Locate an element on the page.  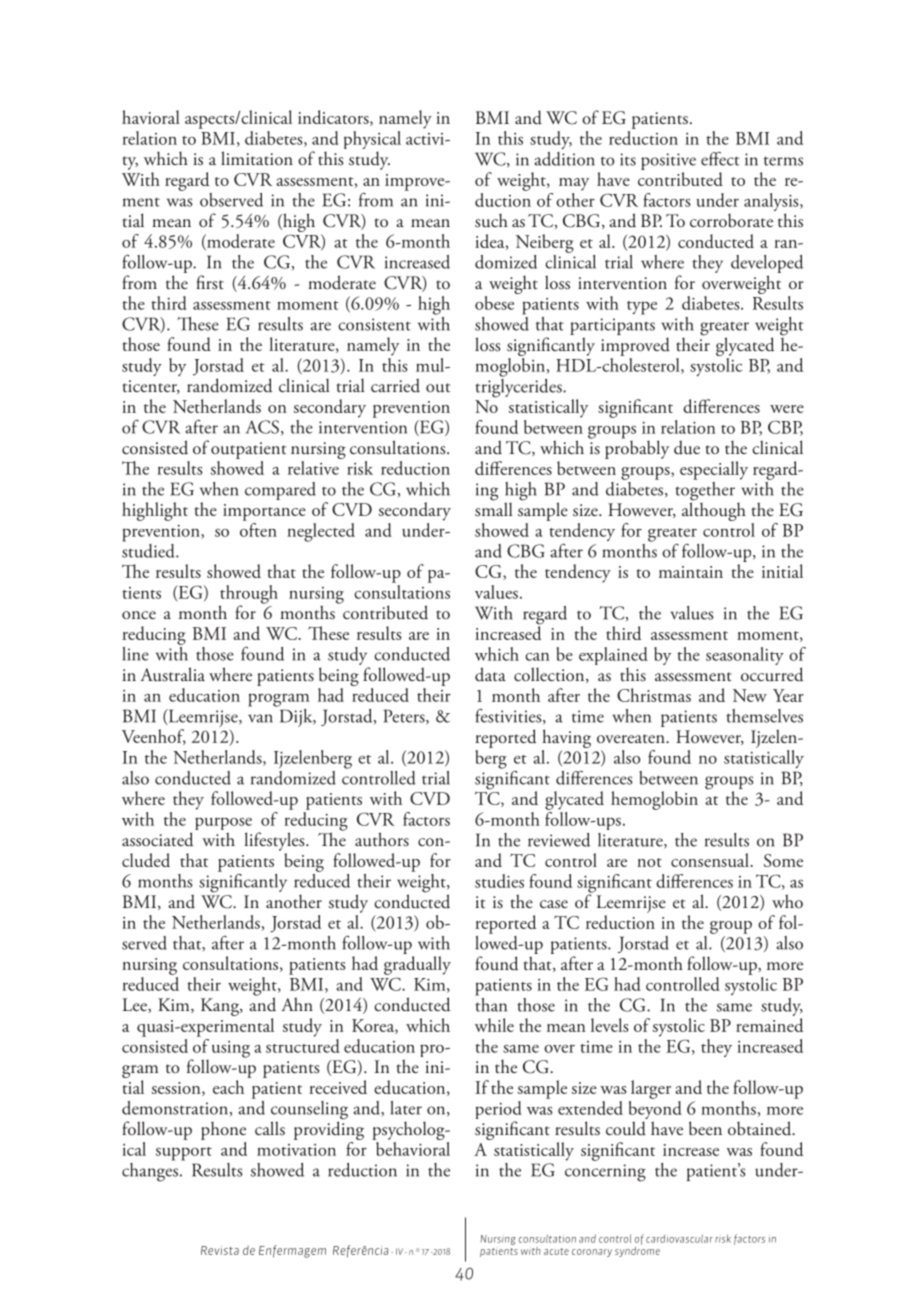
using is located at coordinates (231, 1049).
